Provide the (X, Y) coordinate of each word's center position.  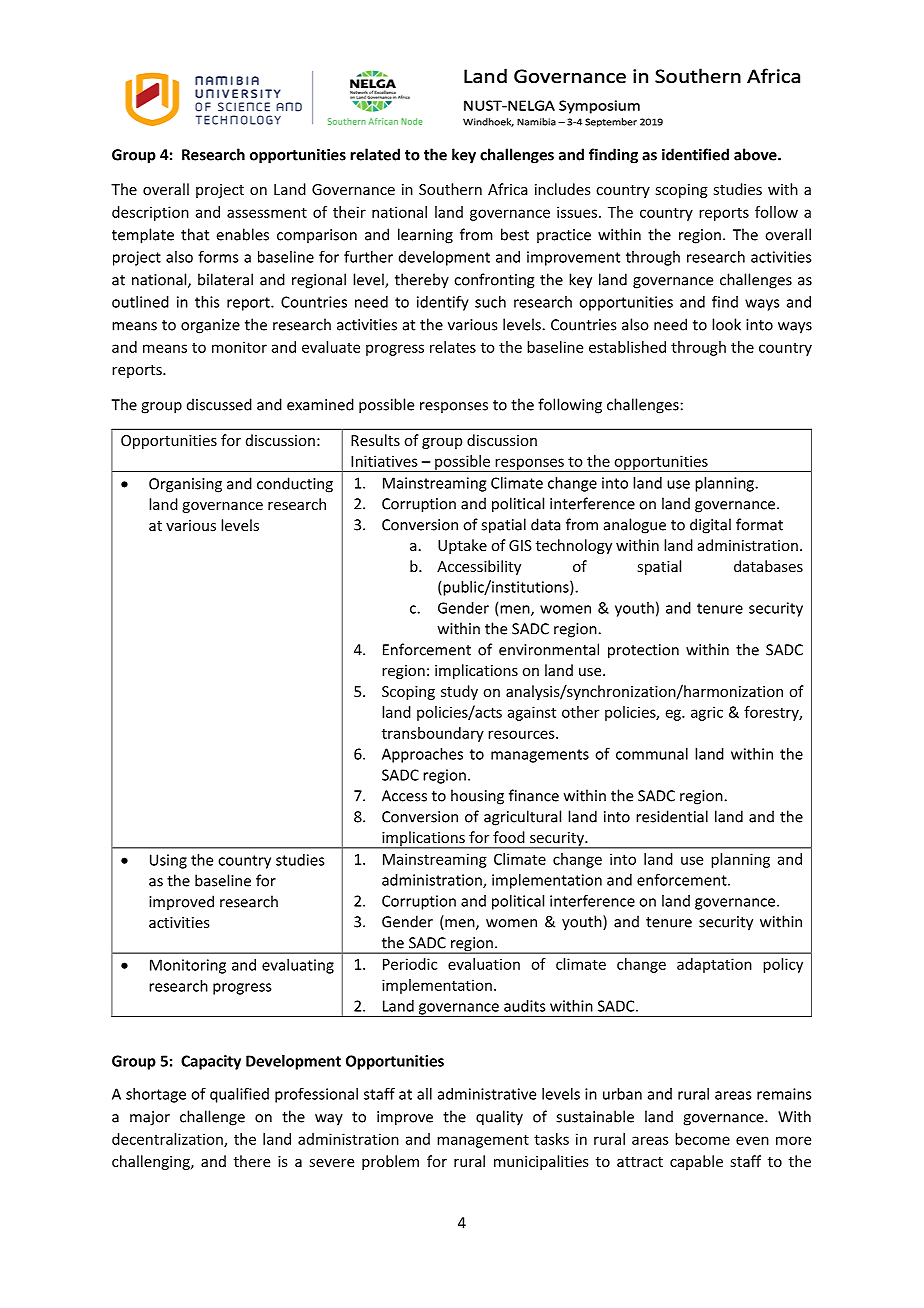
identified (695, 154)
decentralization (168, 1140)
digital (710, 526)
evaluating (298, 966)
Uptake (462, 546)
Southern (450, 189)
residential (672, 816)
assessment (267, 212)
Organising (185, 485)
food (509, 837)
